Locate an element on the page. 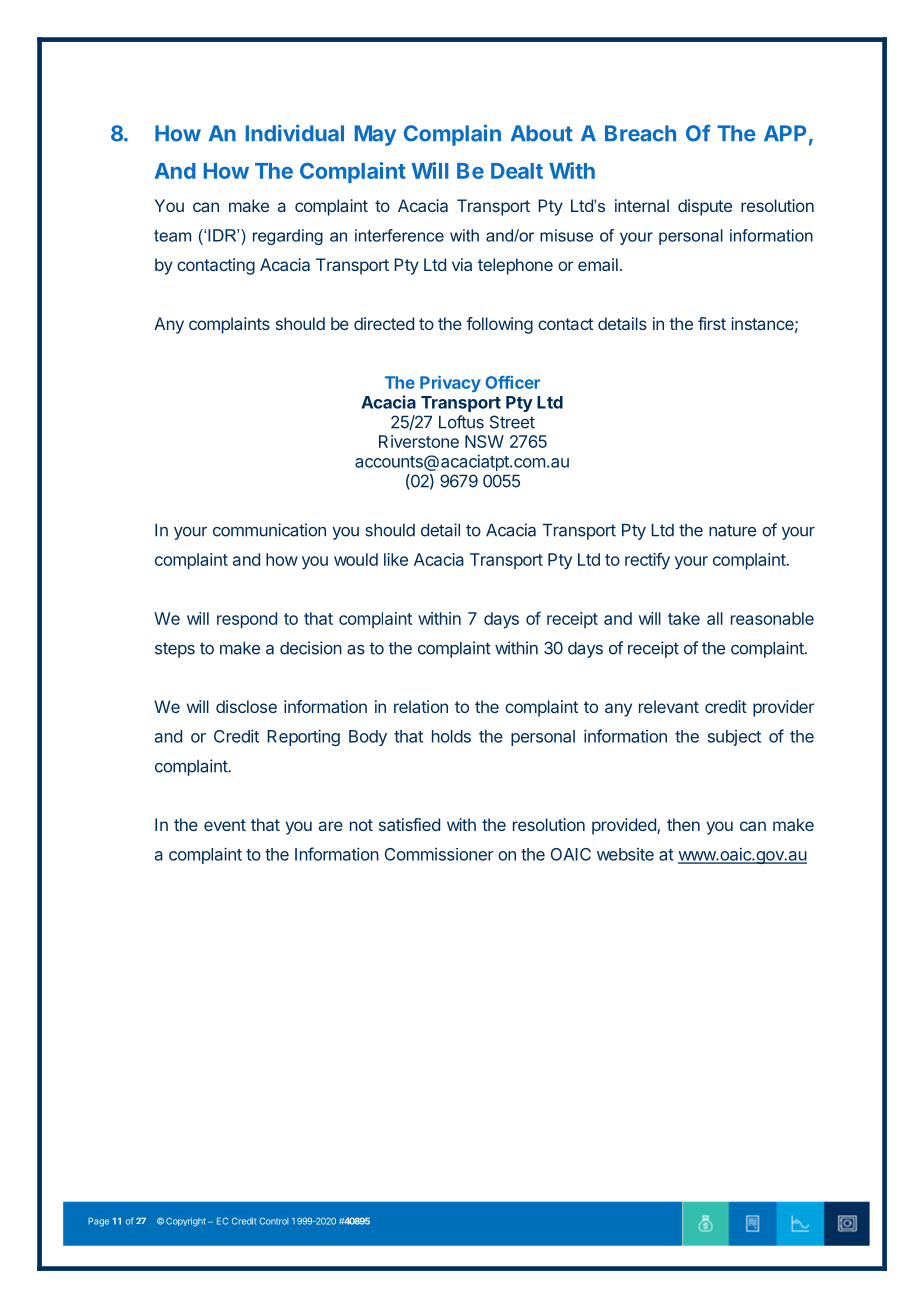 This page has height=1308, width=924. Control is located at coordinates (273, 1221).
